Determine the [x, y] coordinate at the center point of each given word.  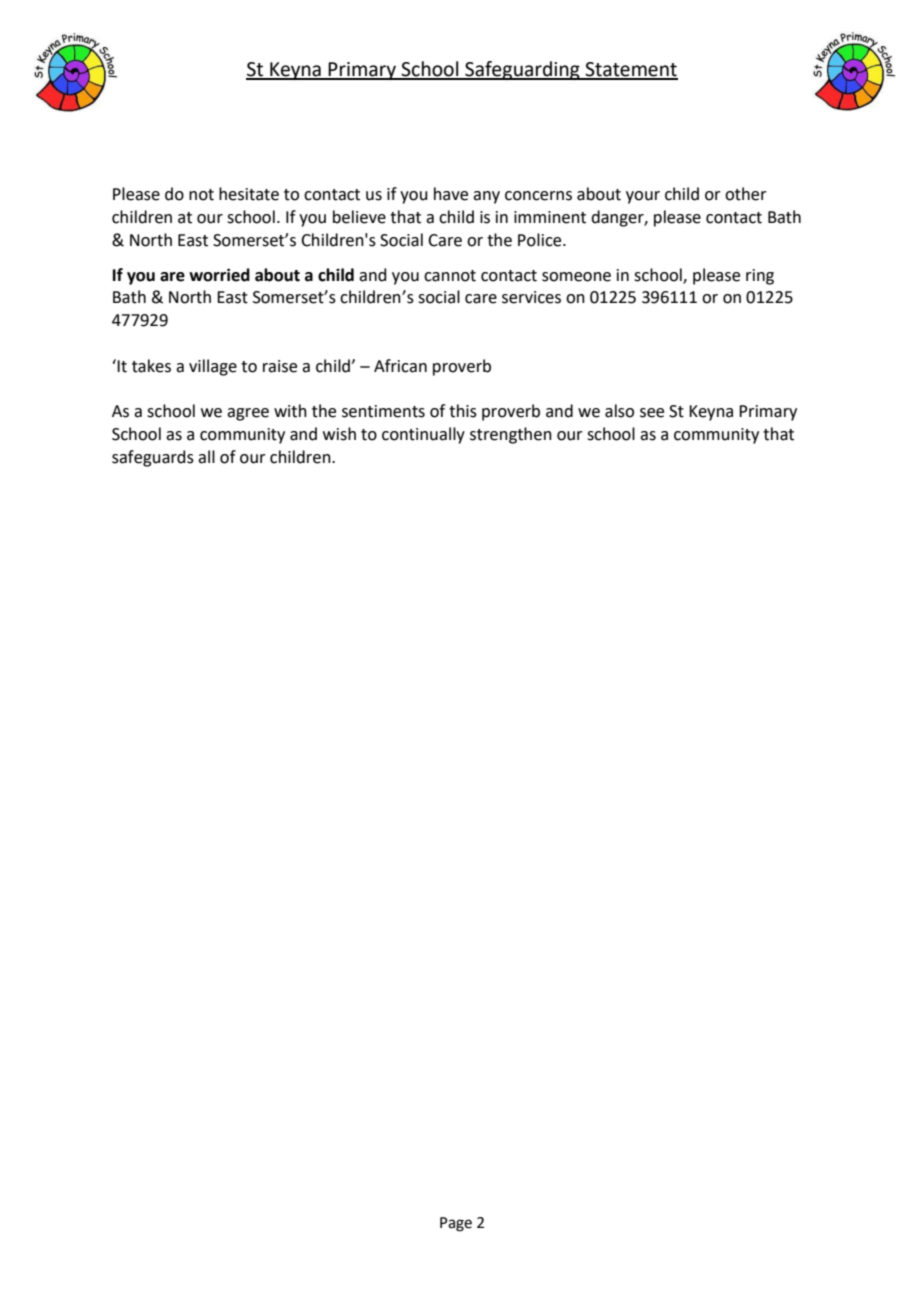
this [463, 411]
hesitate [249, 194]
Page [456, 1224]
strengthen [511, 435]
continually [423, 435]
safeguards [153, 458]
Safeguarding [522, 70]
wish [339, 434]
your [643, 197]
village [213, 367]
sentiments [383, 411]
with [290, 411]
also [619, 411]
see [652, 413]
